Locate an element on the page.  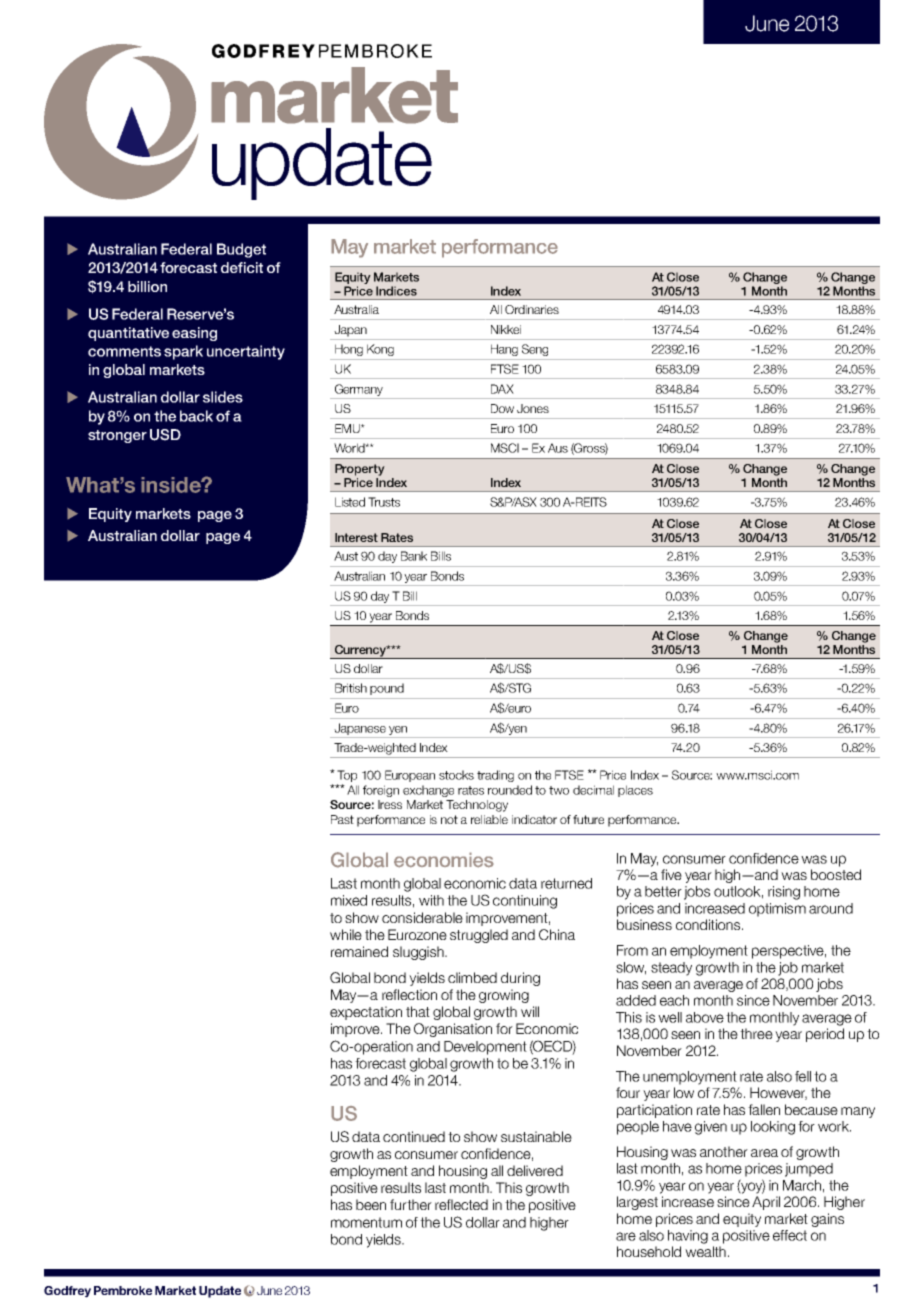
stocks is located at coordinates (456, 775).
